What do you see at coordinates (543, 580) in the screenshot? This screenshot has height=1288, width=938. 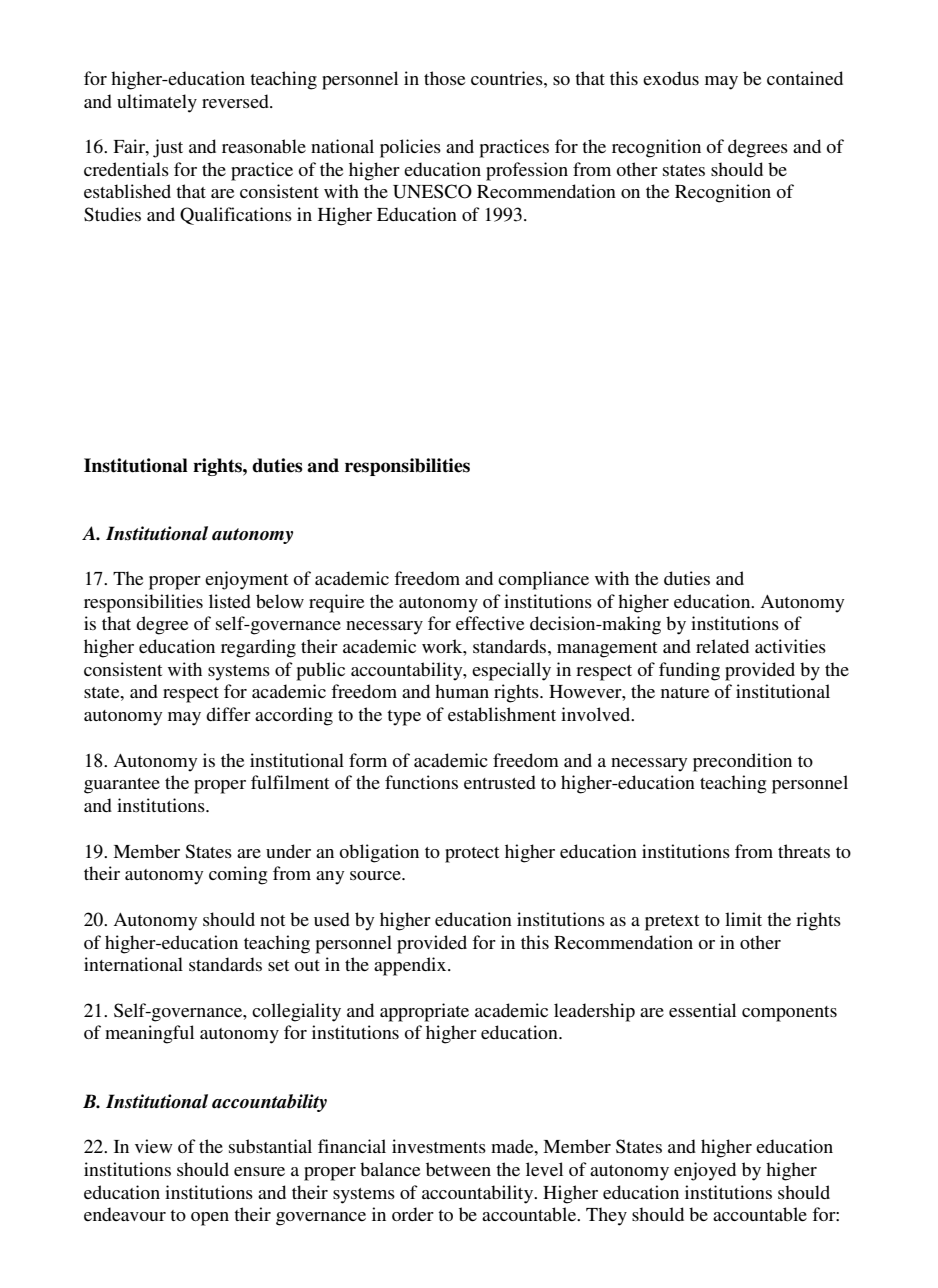 I see `compliance` at bounding box center [543, 580].
